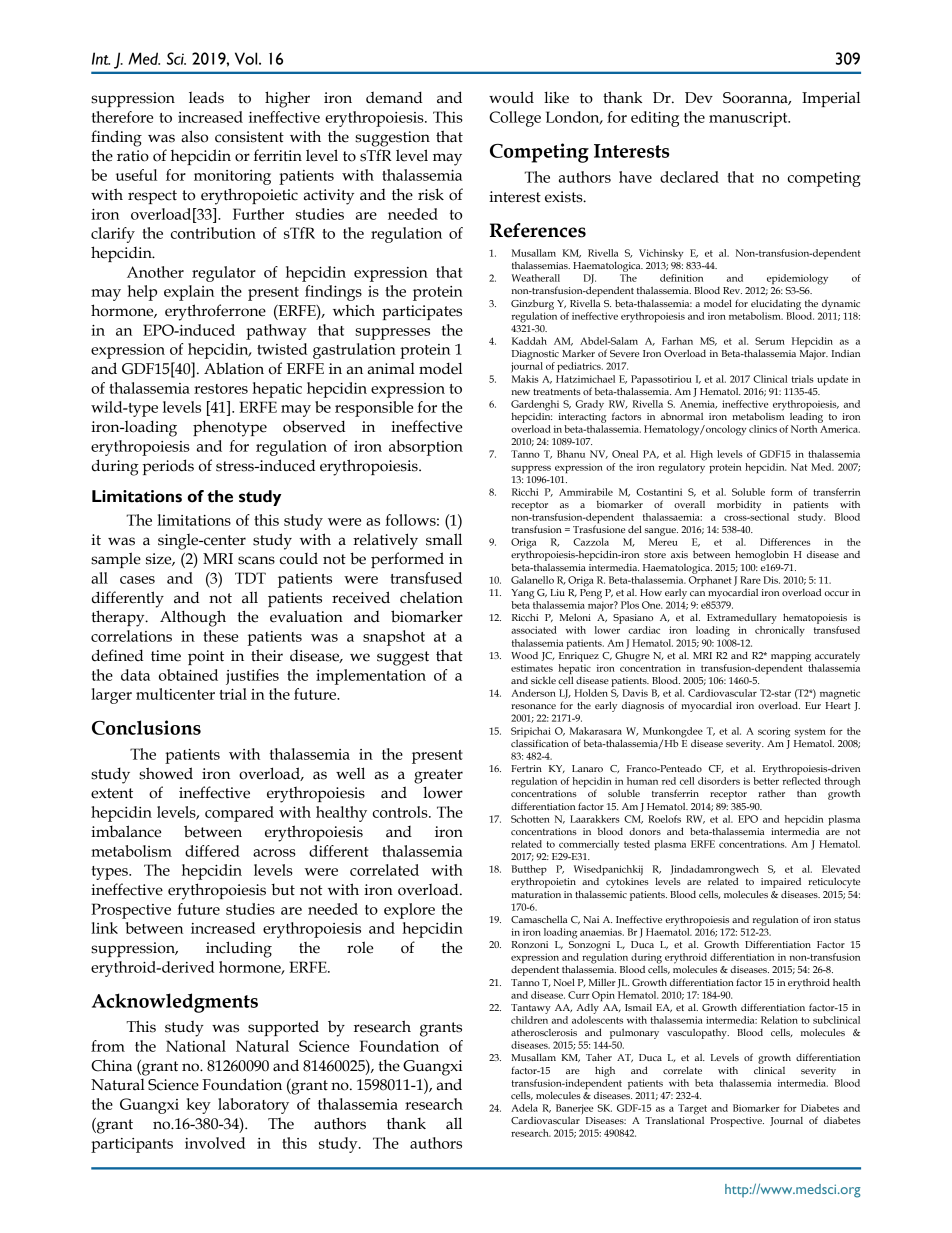 Image resolution: width=952 pixels, height=1233 pixels. What do you see at coordinates (146, 727) in the screenshot?
I see `Conclusions` at bounding box center [146, 727].
